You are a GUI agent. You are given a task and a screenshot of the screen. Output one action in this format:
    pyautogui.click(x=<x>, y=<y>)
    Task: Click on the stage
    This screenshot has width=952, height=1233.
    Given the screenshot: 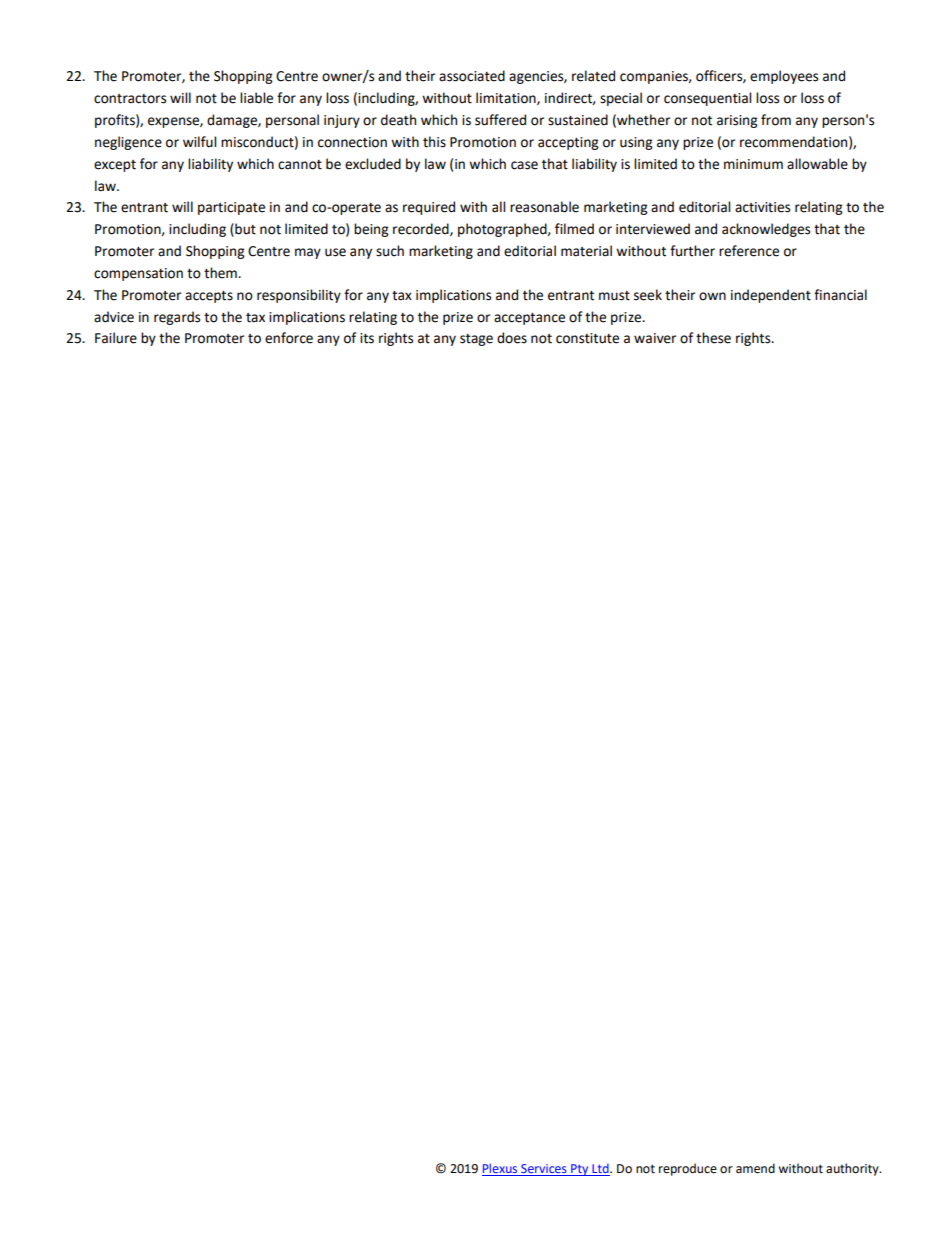 What is the action you would take?
    pyautogui.click(x=476, y=340)
